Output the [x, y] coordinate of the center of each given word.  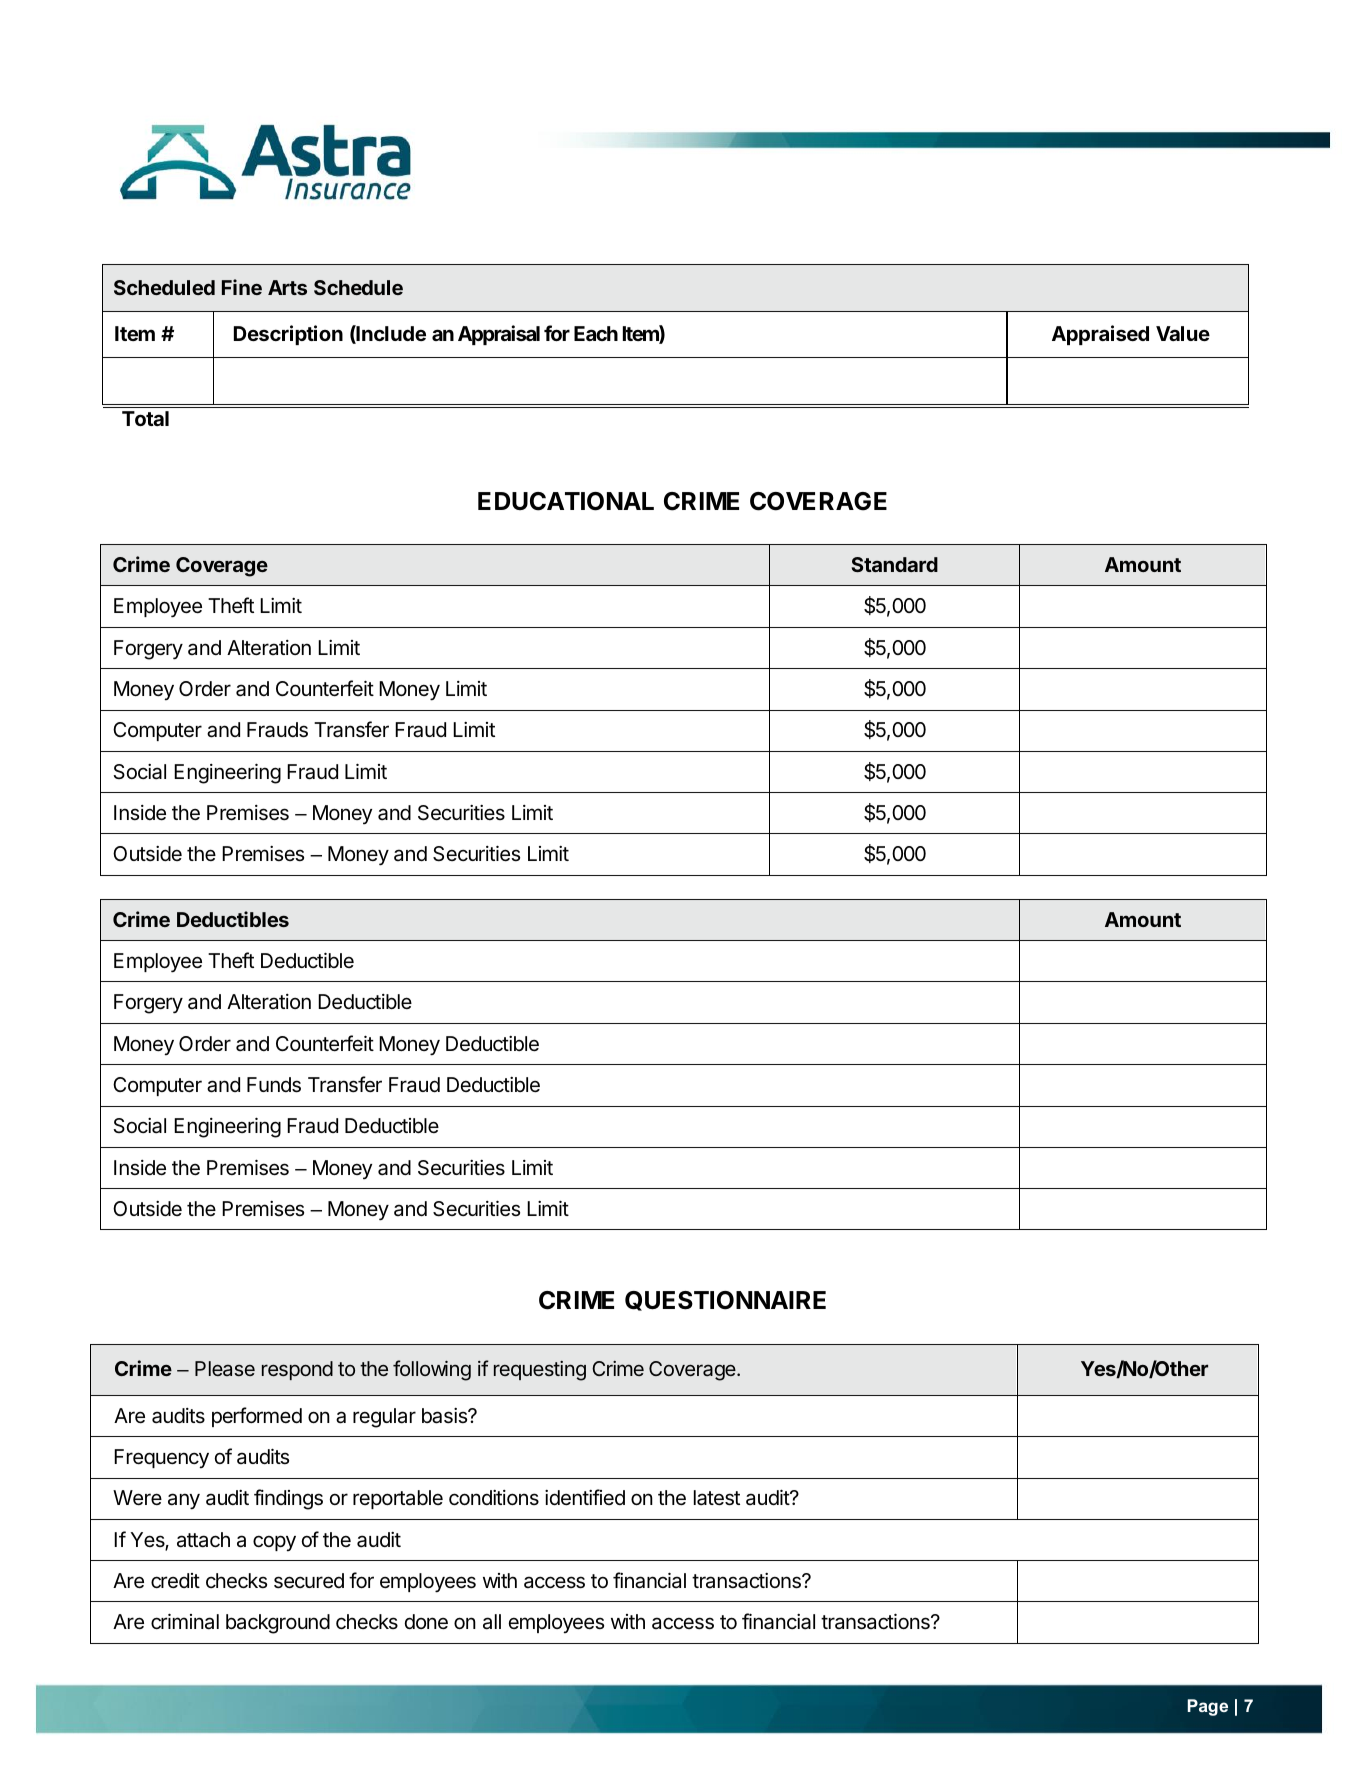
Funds [274, 1085]
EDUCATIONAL [566, 501]
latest [717, 1498]
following [432, 1370]
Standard [895, 564]
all [492, 1622]
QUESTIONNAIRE [725, 1301]
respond [297, 1370]
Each [596, 333]
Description [288, 335]
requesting [540, 1371]
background [278, 1624]
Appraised [1100, 335]
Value [1183, 333]
